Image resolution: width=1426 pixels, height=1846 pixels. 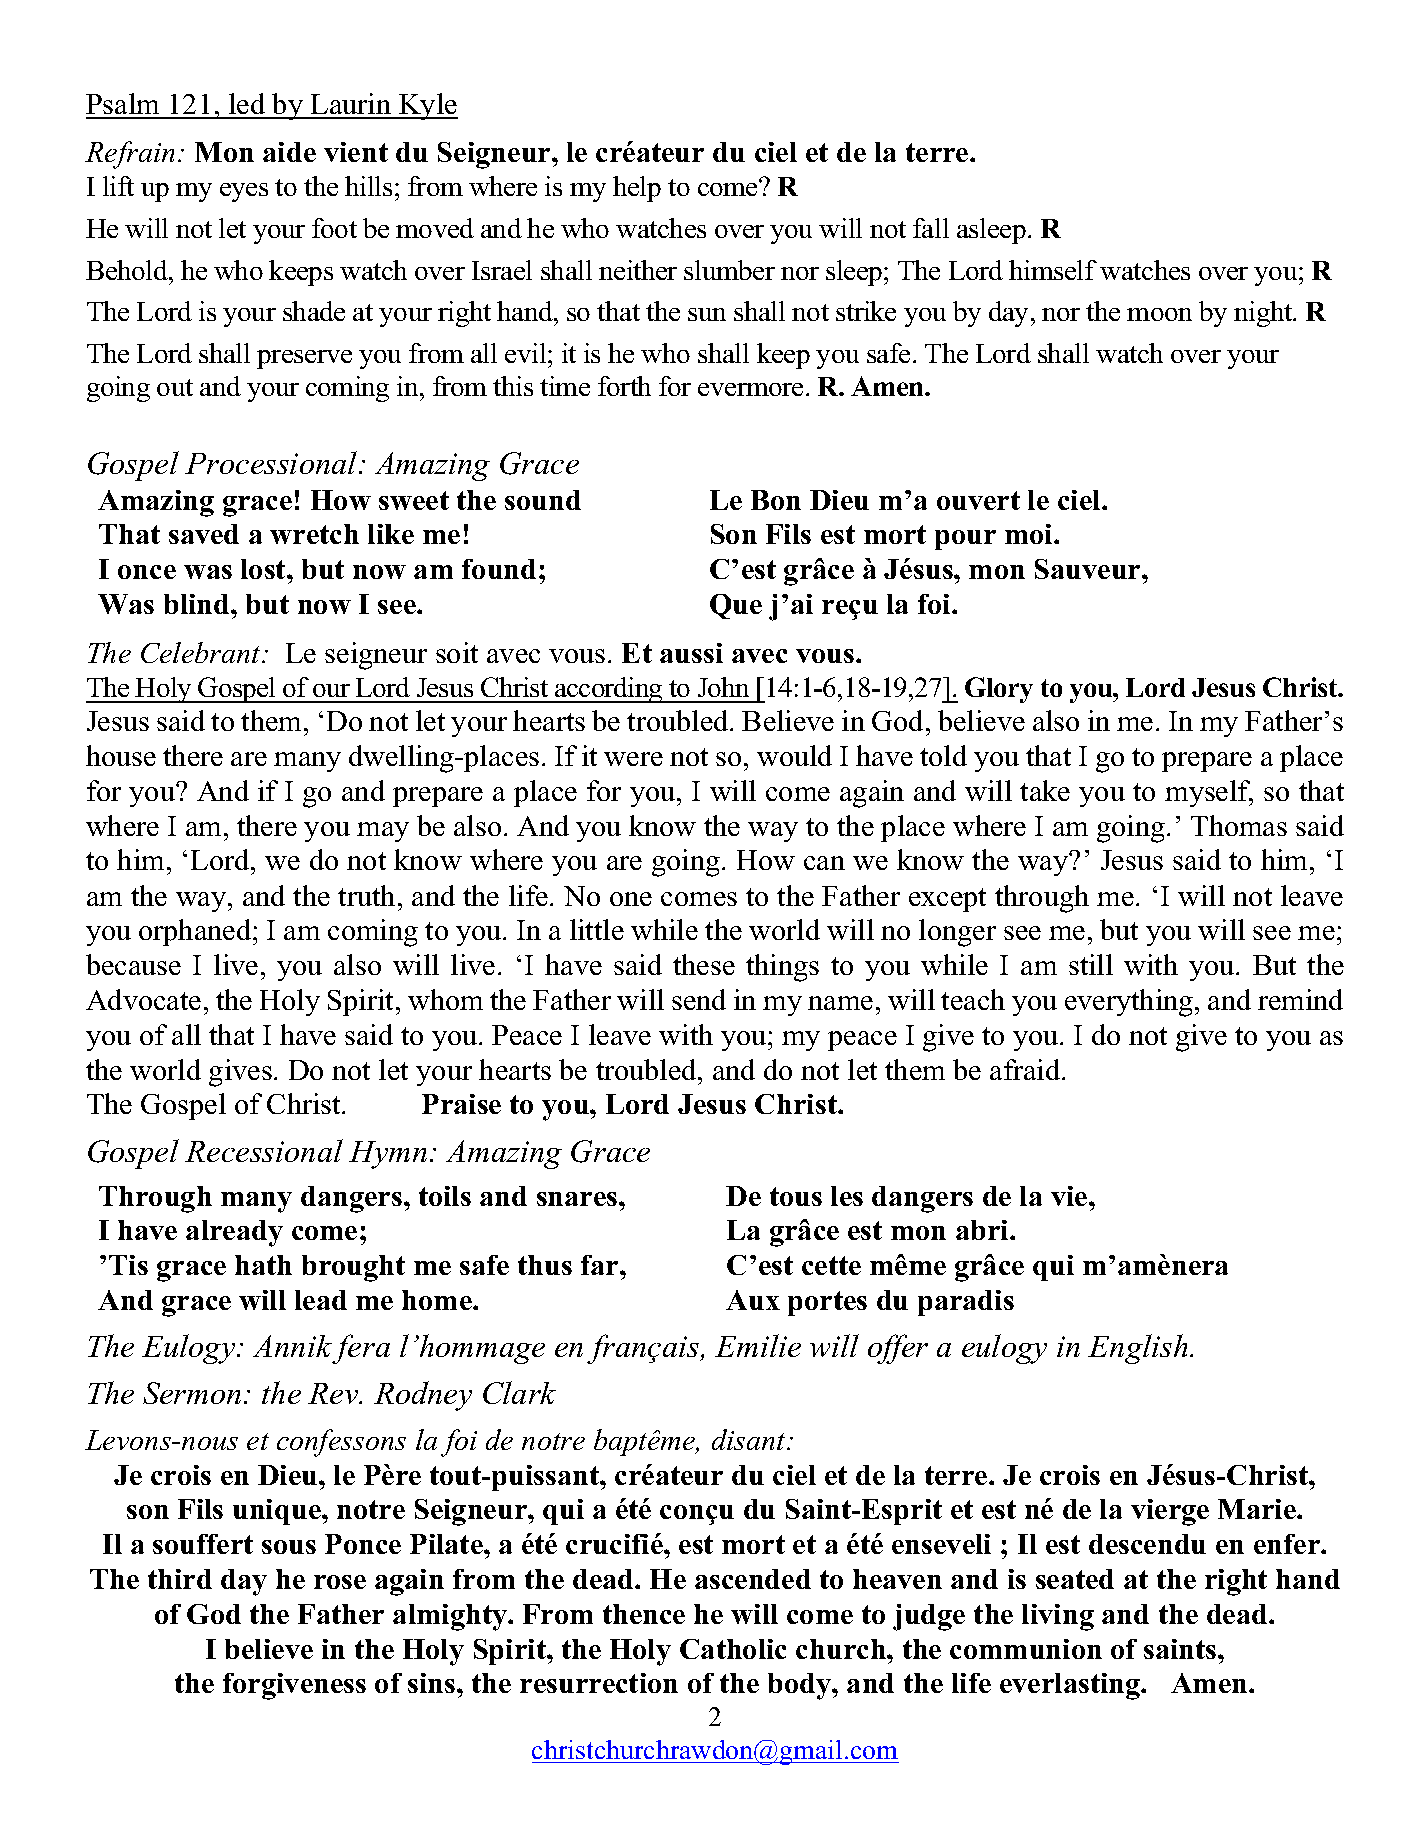 I want to click on living, so click(x=1058, y=1617).
